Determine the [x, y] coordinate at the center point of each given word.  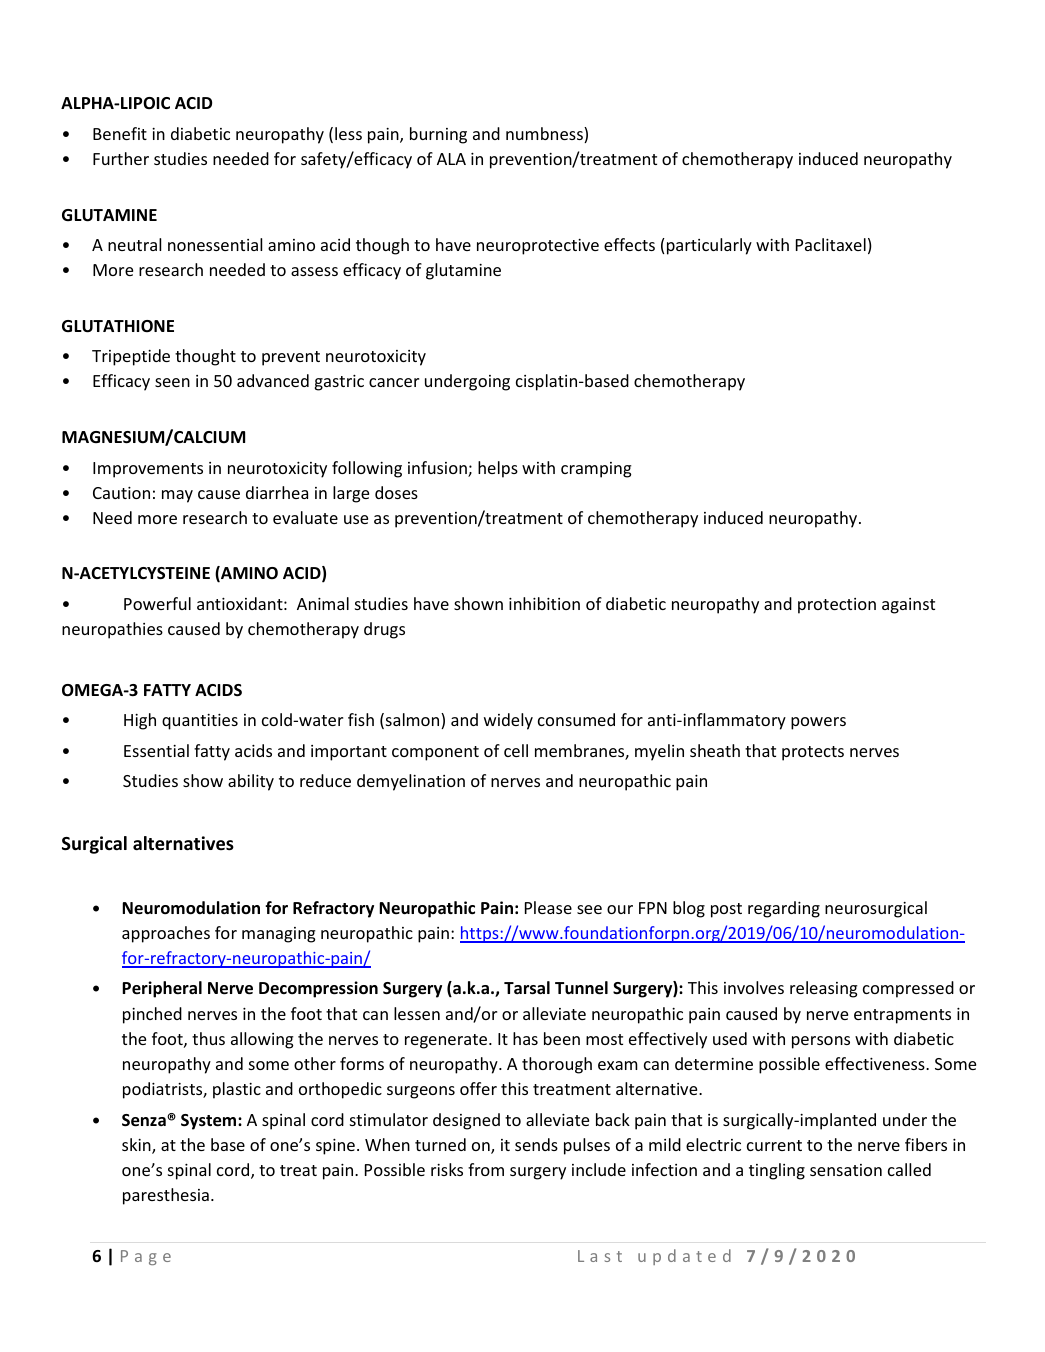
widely [508, 721]
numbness [545, 135]
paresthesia [166, 1196]
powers [818, 723]
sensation [846, 1170]
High [140, 721]
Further [121, 158]
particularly [709, 246]
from [486, 1169]
